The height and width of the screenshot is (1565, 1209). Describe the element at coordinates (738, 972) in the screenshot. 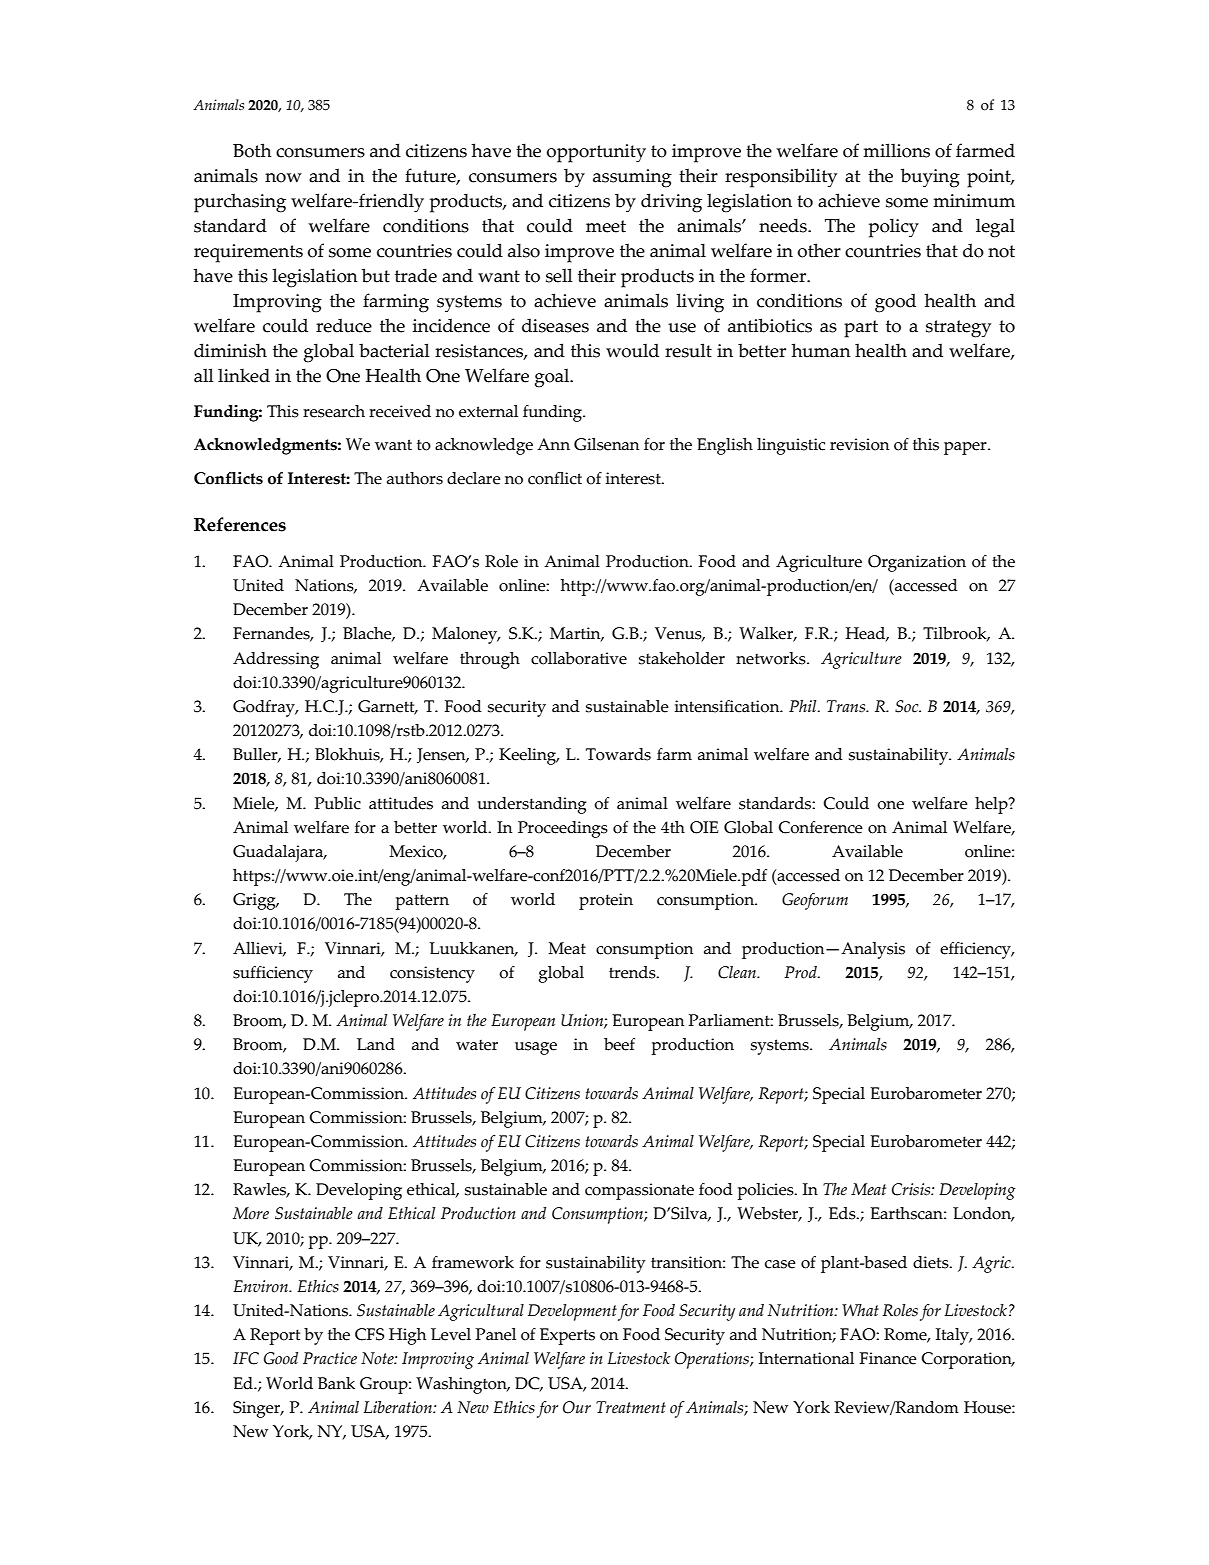

I see `Clean` at that location.
